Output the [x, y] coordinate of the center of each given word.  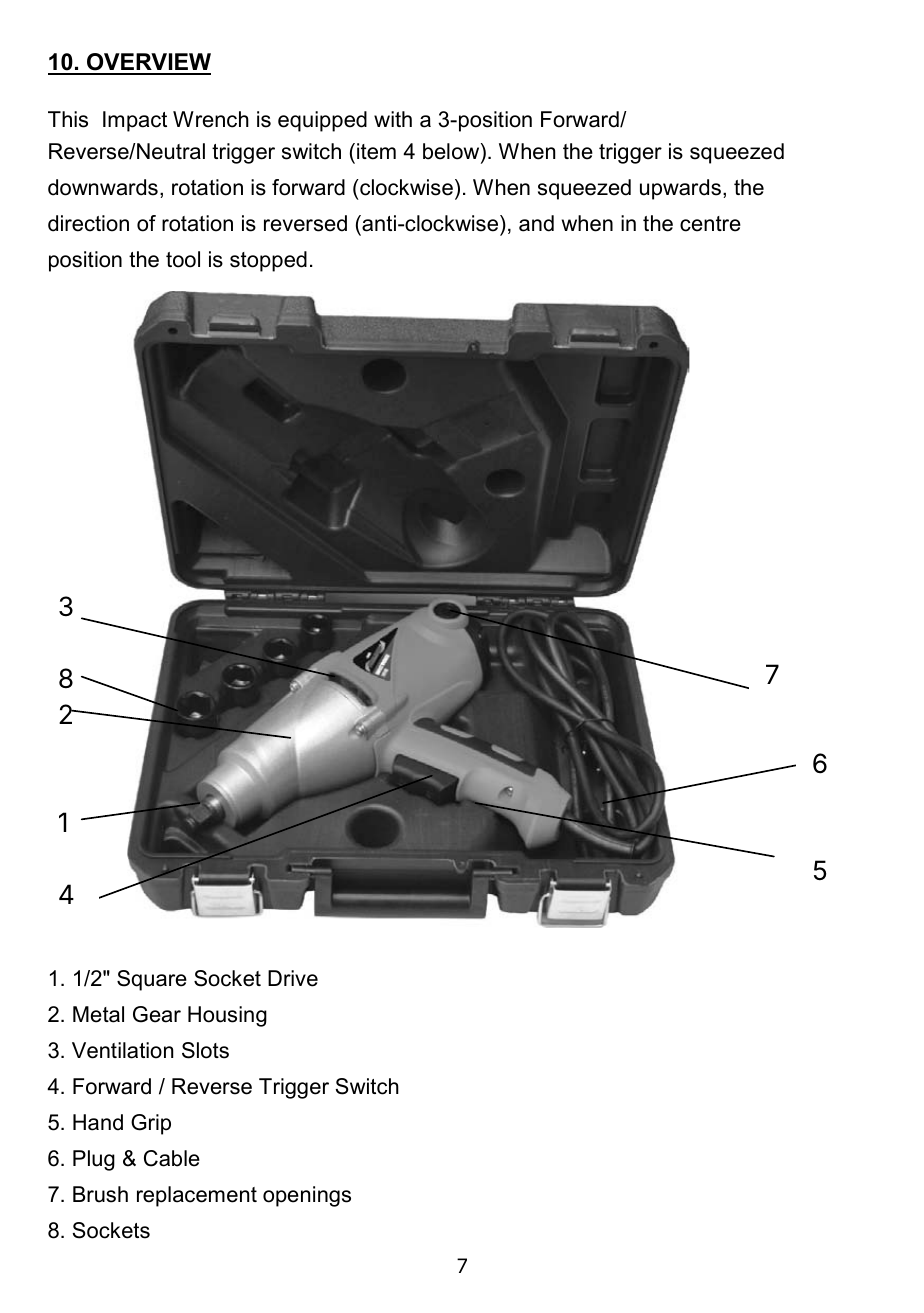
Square [152, 980]
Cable [172, 1158]
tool [183, 259]
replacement [197, 1196]
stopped [268, 261]
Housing [227, 1016]
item [376, 151]
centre [710, 224]
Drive [293, 978]
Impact [135, 121]
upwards [680, 189]
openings [307, 1196]
